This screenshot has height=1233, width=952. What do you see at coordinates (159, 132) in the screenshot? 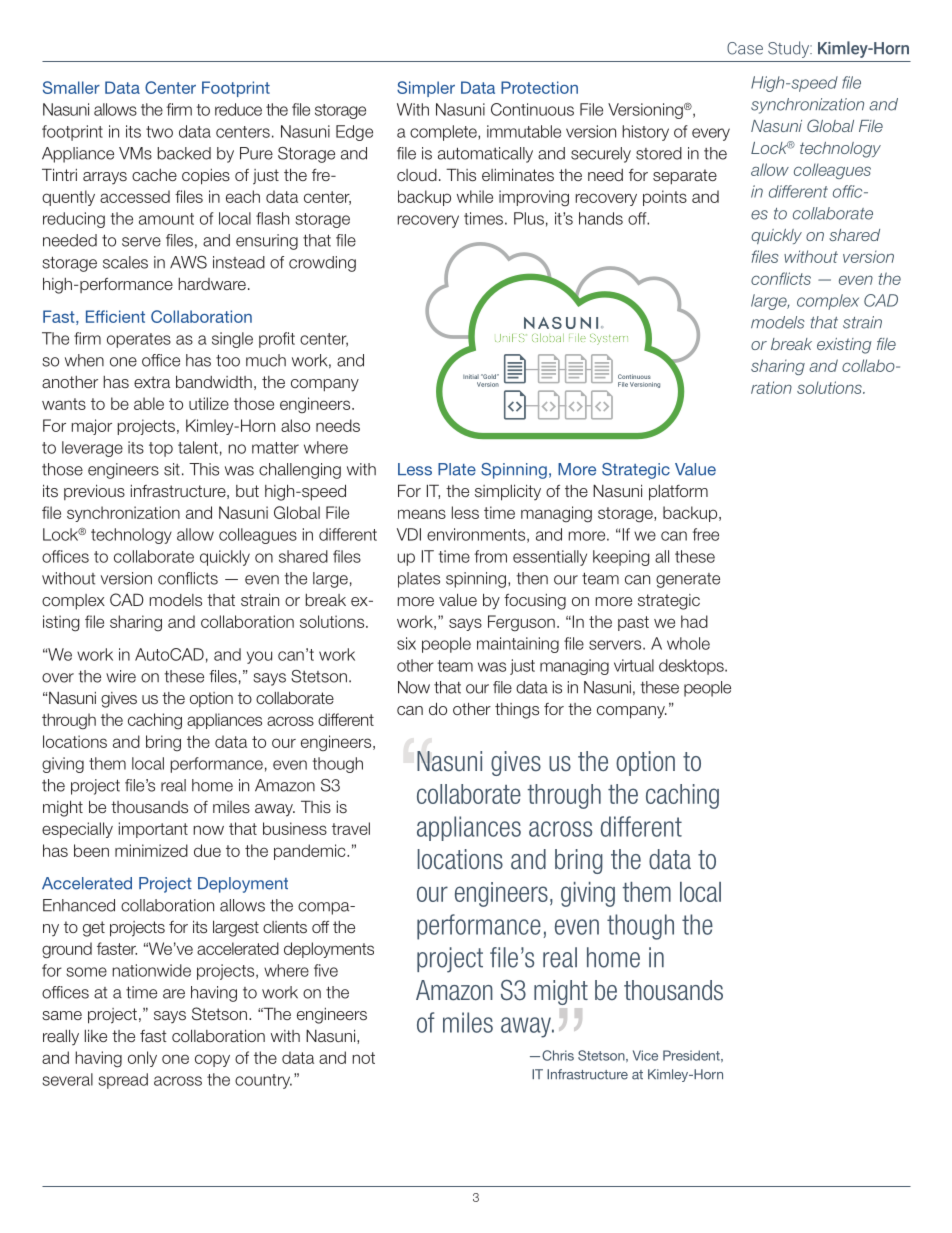
I see `two` at bounding box center [159, 132].
